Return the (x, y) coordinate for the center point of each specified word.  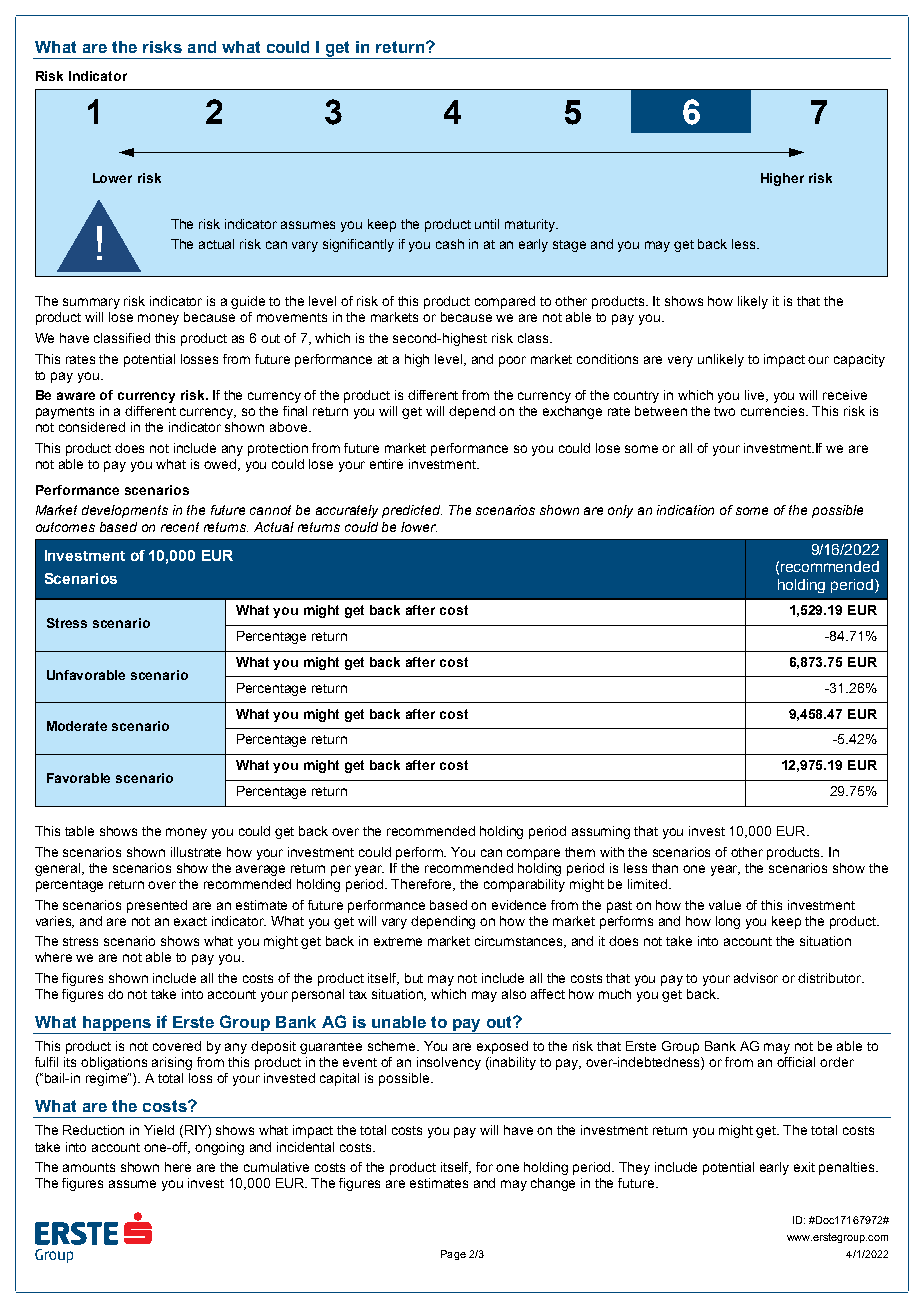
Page (453, 1255)
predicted (412, 511)
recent (180, 527)
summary (91, 303)
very (680, 361)
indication (685, 510)
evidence (519, 905)
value (725, 905)
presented (157, 906)
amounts (89, 1167)
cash (450, 244)
